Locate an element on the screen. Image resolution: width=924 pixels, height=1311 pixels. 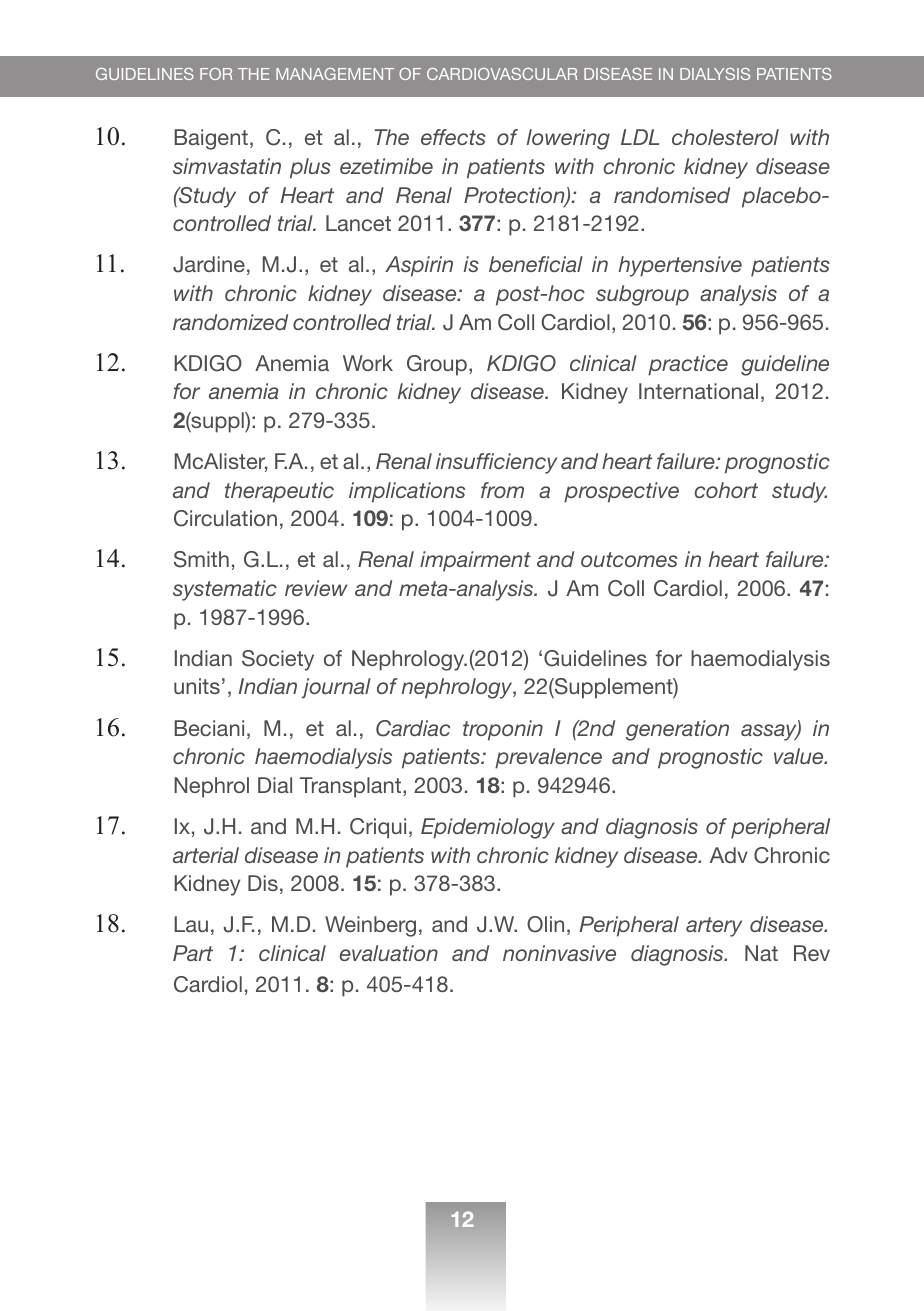
MANAGEMENT is located at coordinates (335, 74).
